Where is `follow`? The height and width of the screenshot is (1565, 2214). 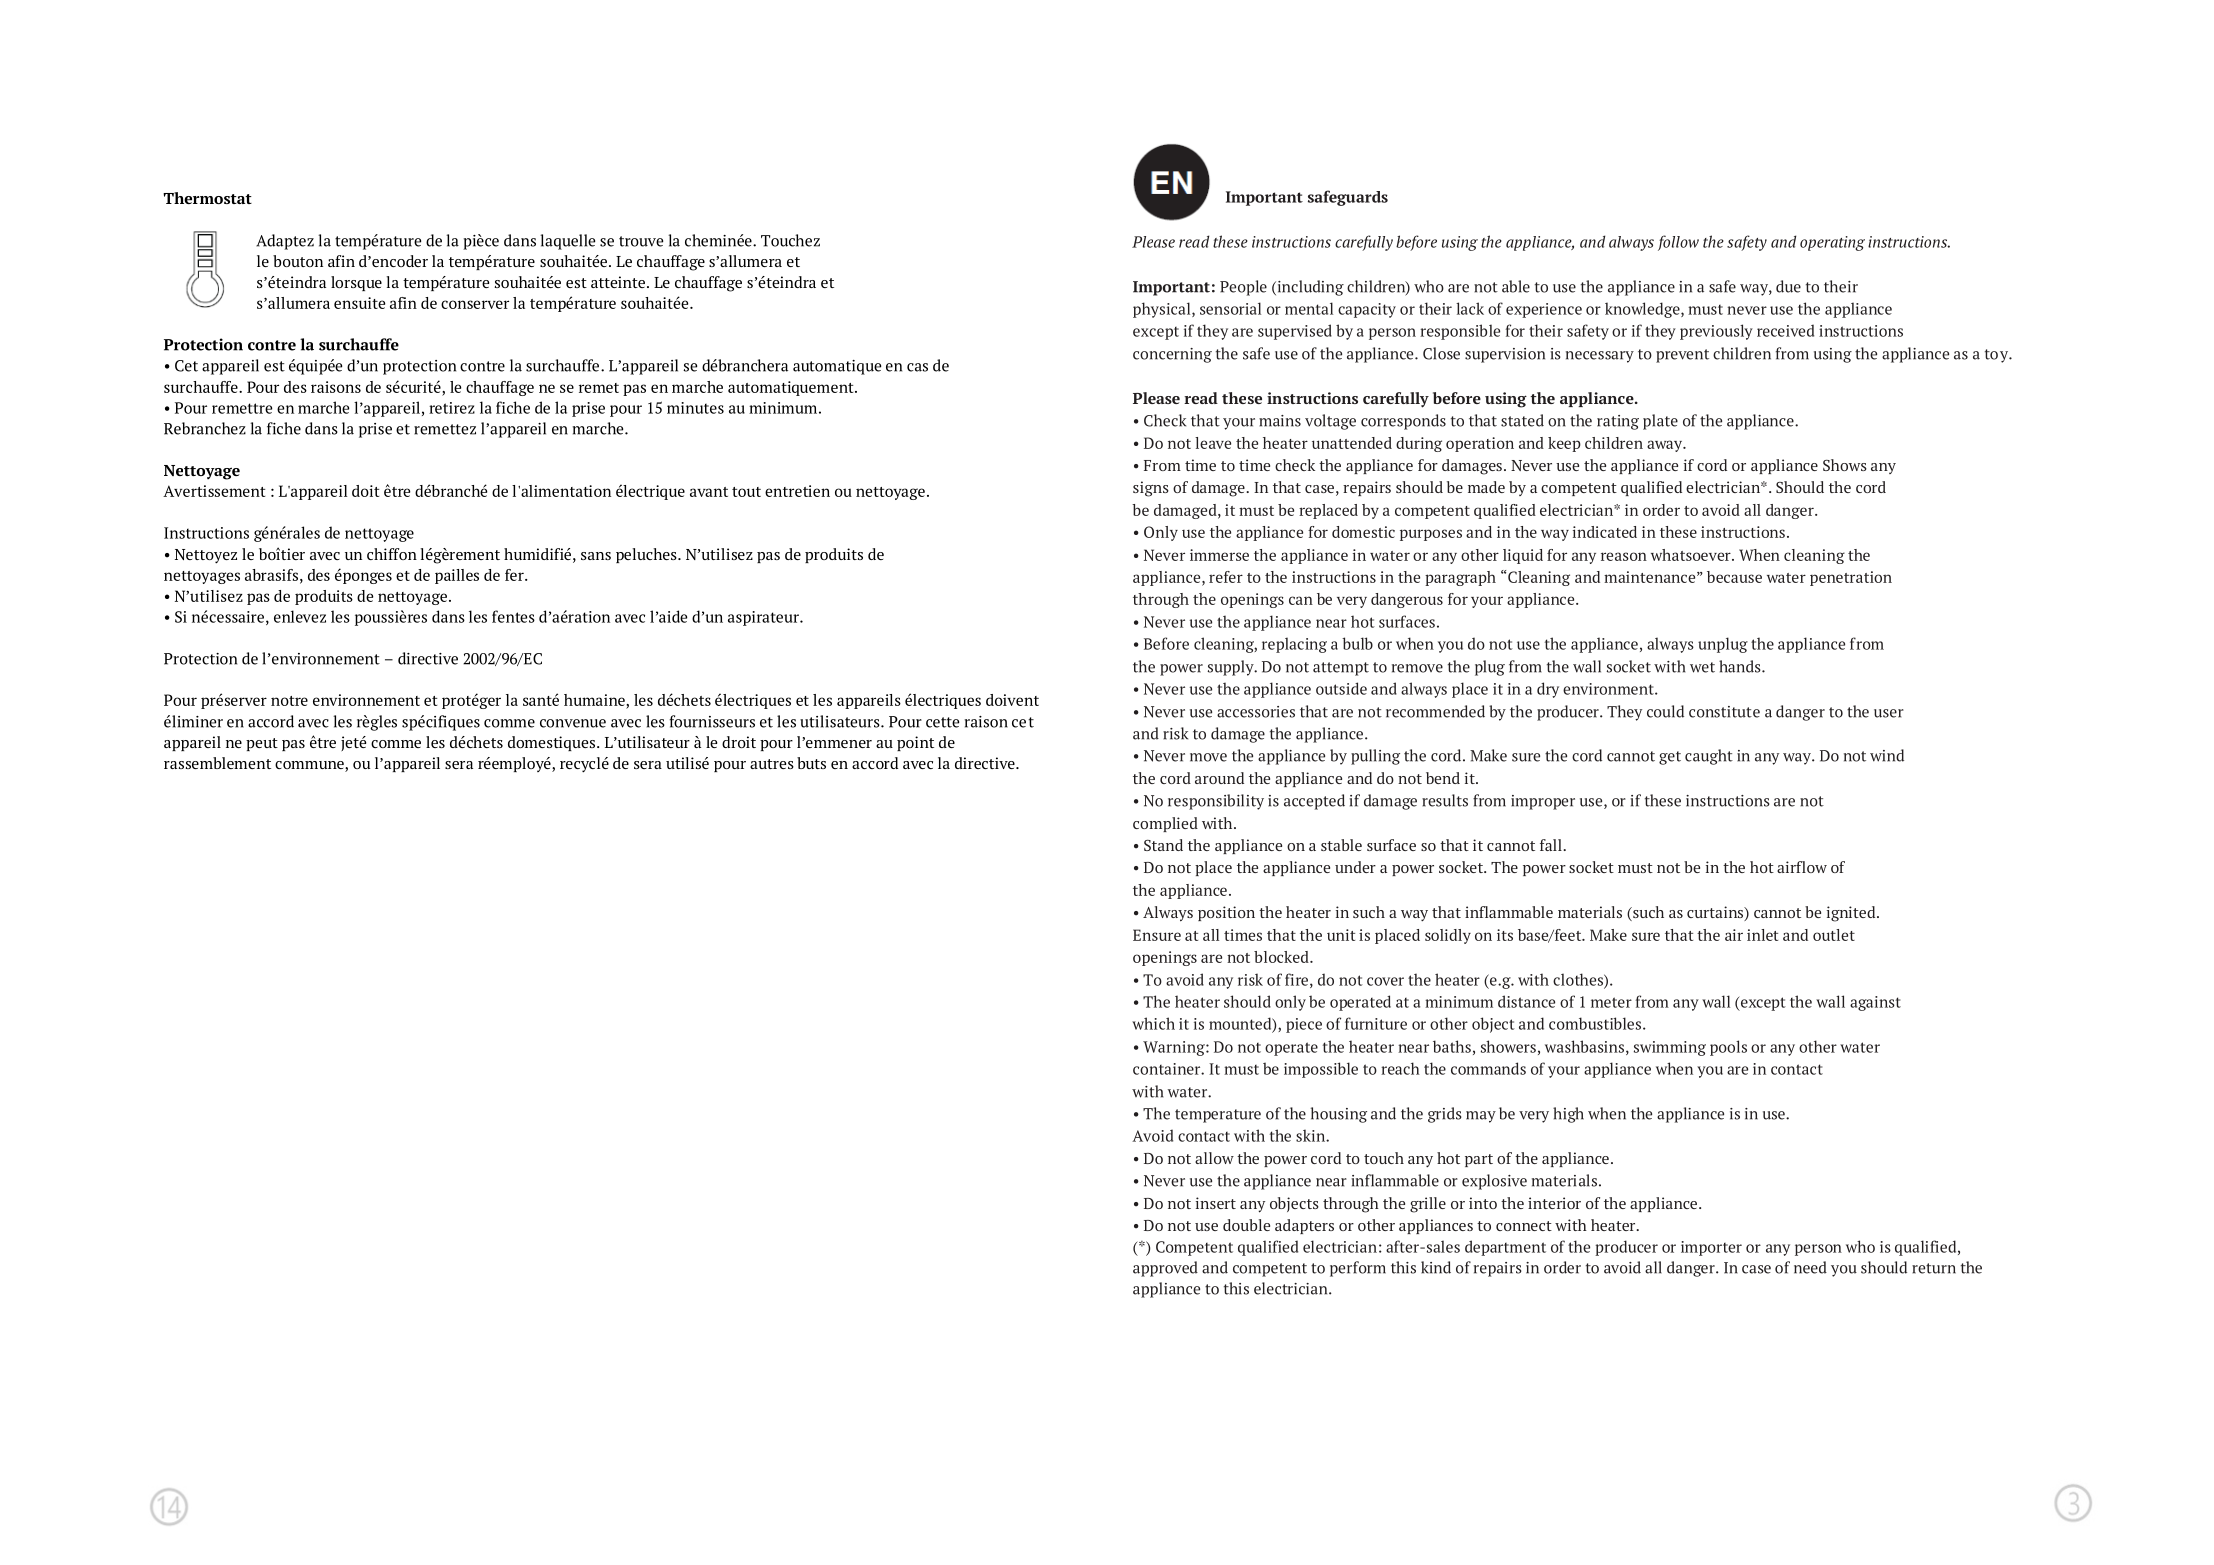 follow is located at coordinates (1678, 243).
